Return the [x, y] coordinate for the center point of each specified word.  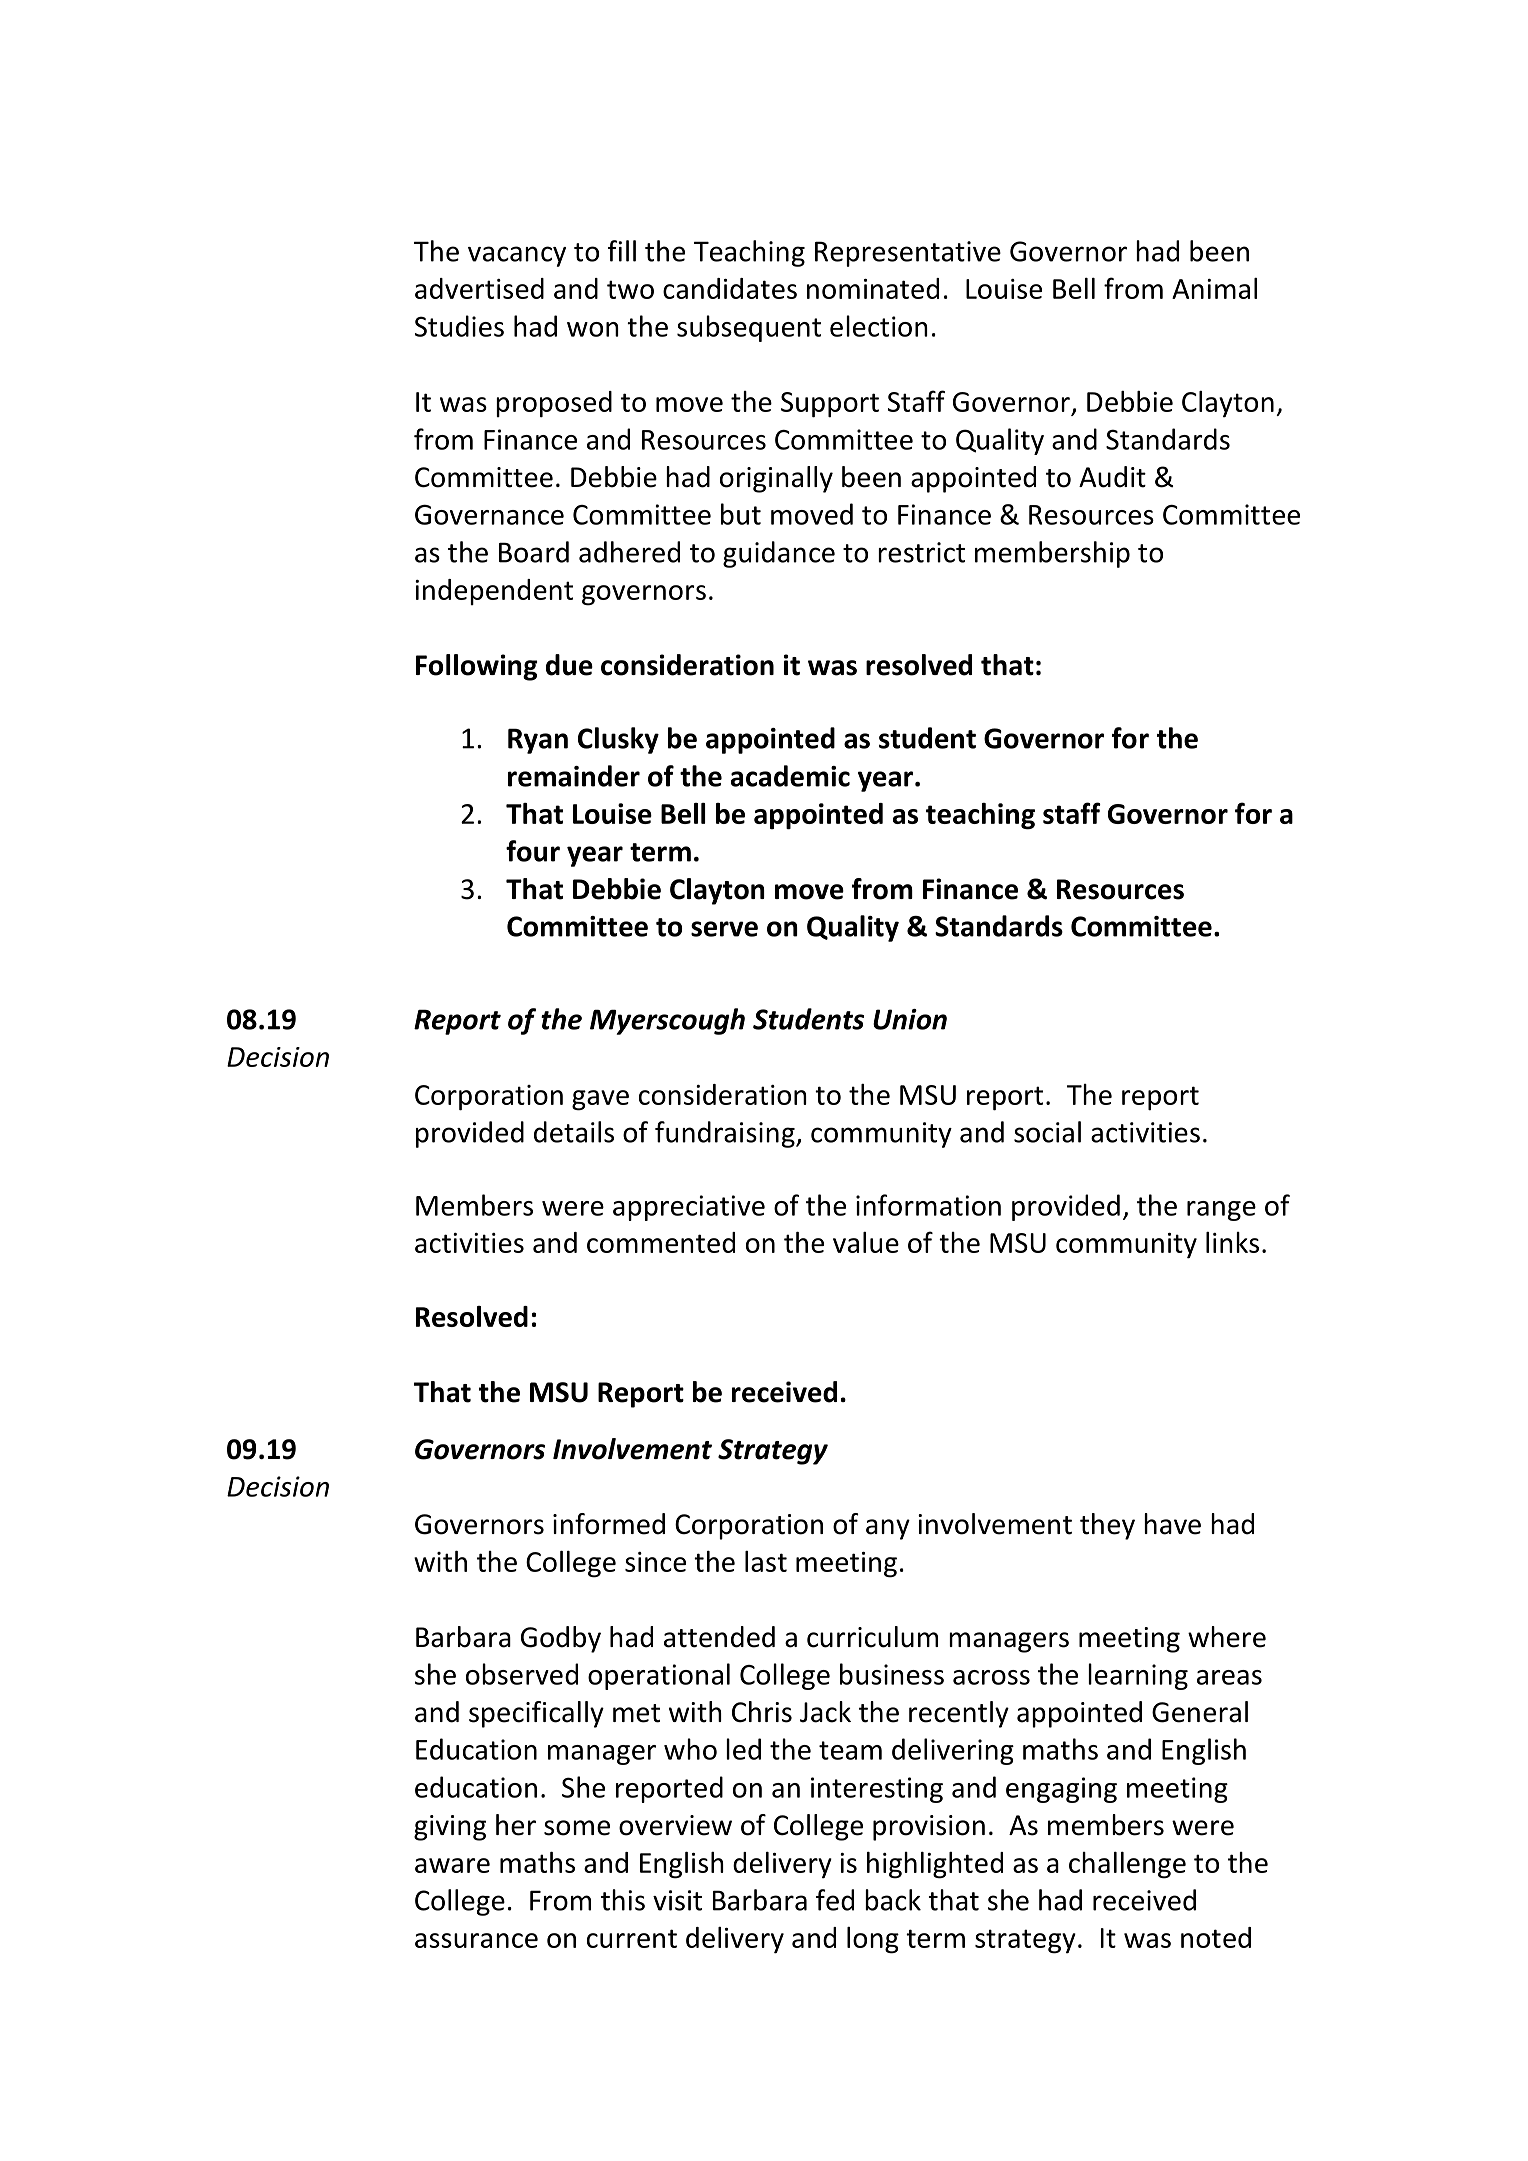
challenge [1127, 1865]
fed [835, 1900]
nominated [873, 288]
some [577, 1828]
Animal [1214, 288]
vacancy [517, 256]
